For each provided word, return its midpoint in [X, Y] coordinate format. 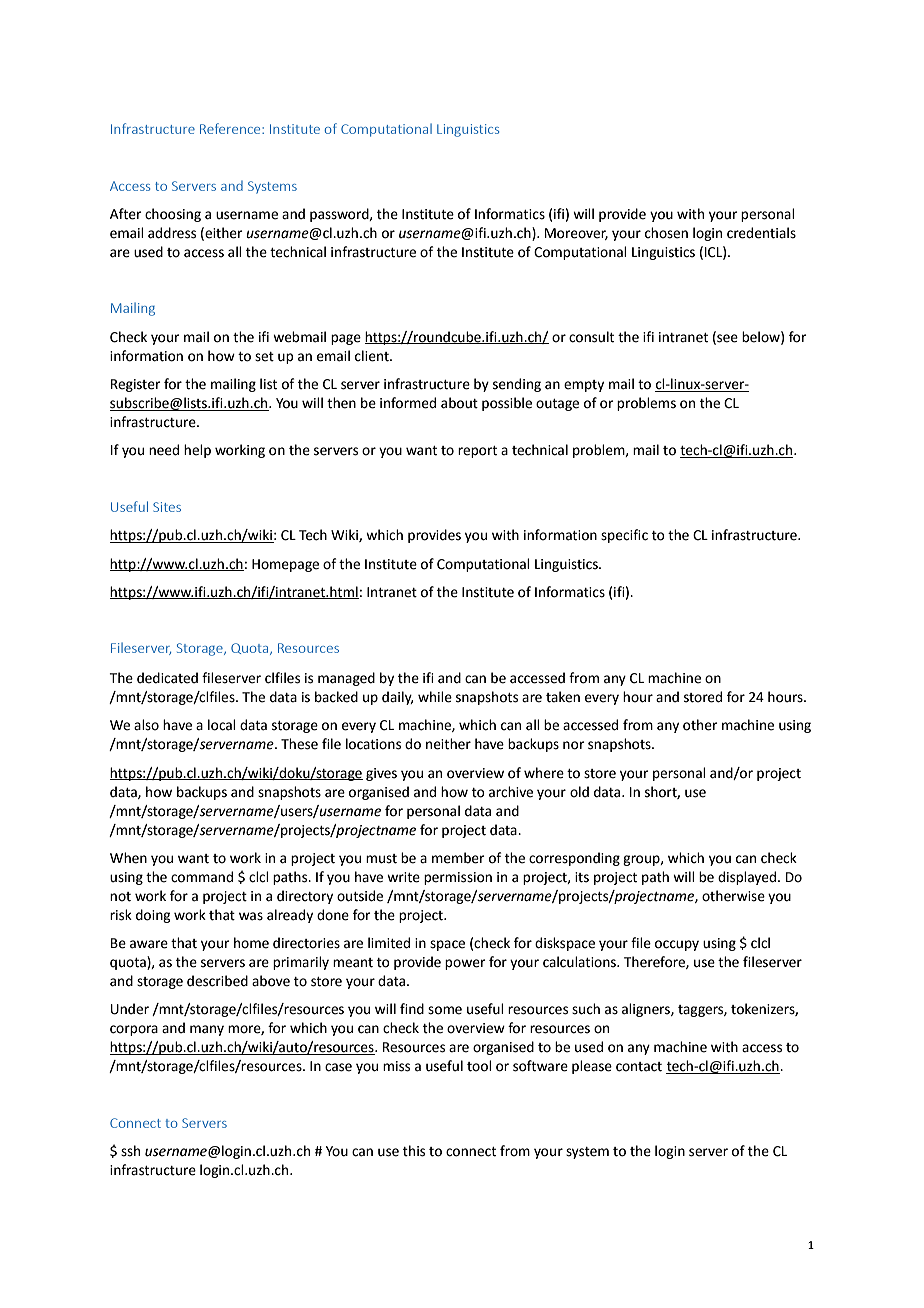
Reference [231, 128]
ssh [130, 1151]
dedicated [167, 678]
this [414, 1151]
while [435, 697]
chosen [666, 233]
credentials [761, 233]
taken [563, 697]
